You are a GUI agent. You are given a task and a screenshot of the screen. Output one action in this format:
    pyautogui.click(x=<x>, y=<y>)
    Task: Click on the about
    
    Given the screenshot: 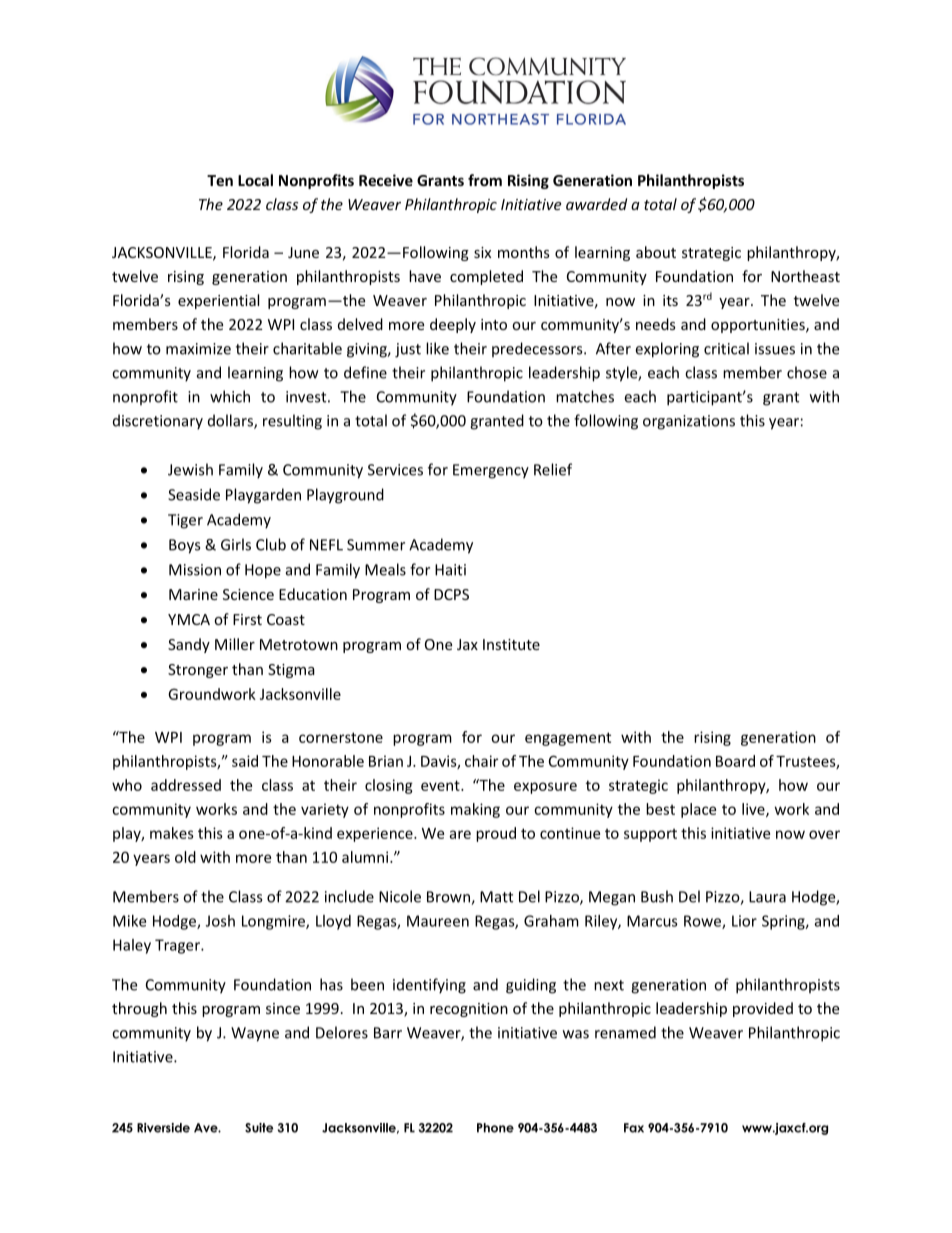 What is the action you would take?
    pyautogui.click(x=656, y=252)
